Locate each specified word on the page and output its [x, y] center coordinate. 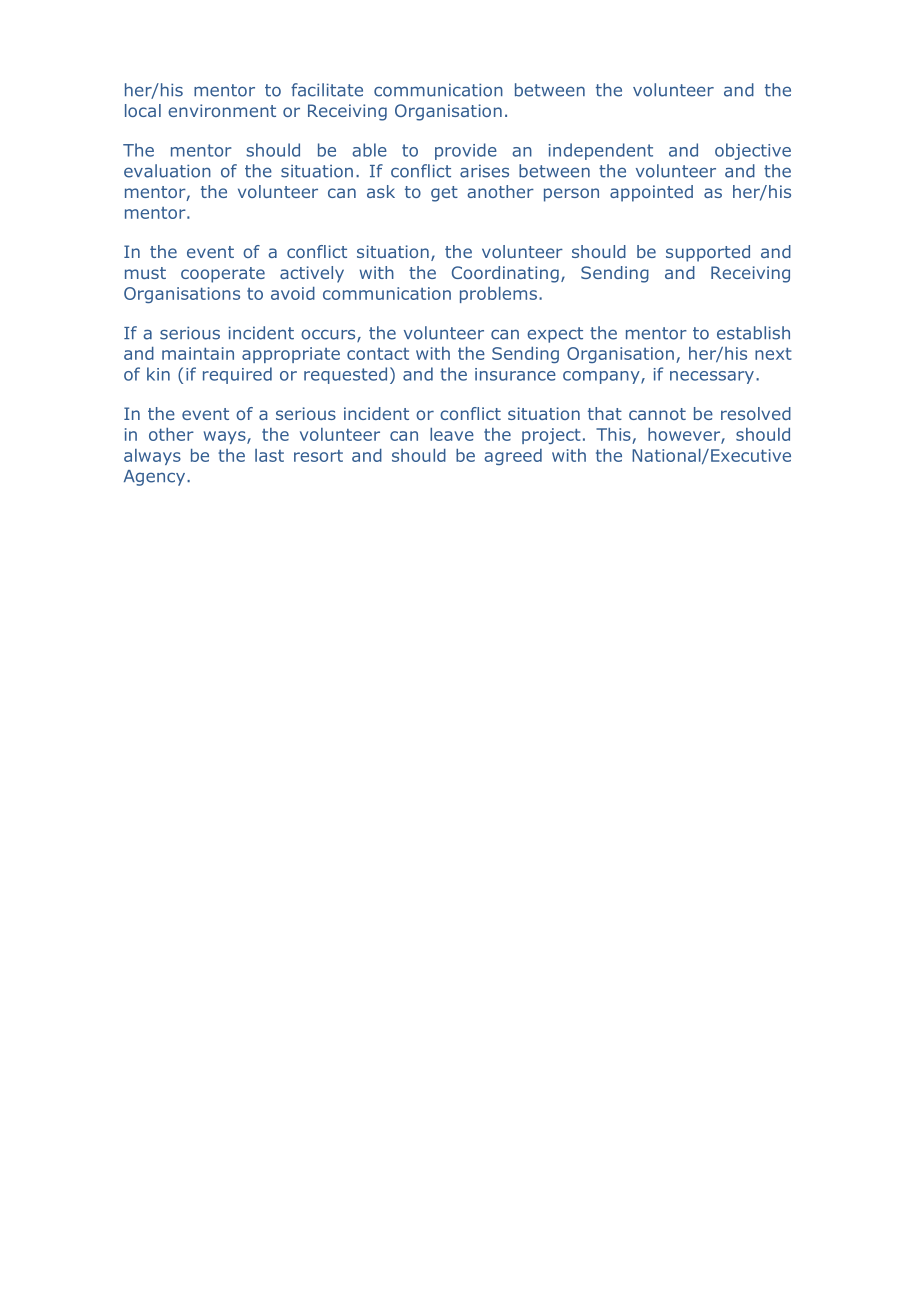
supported [708, 253]
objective [753, 151]
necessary [712, 377]
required [237, 375]
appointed [651, 193]
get [444, 194]
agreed [513, 457]
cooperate [223, 275]
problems [498, 295]
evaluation [167, 171]
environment [222, 110]
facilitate [327, 90]
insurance [515, 374]
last [269, 455]
